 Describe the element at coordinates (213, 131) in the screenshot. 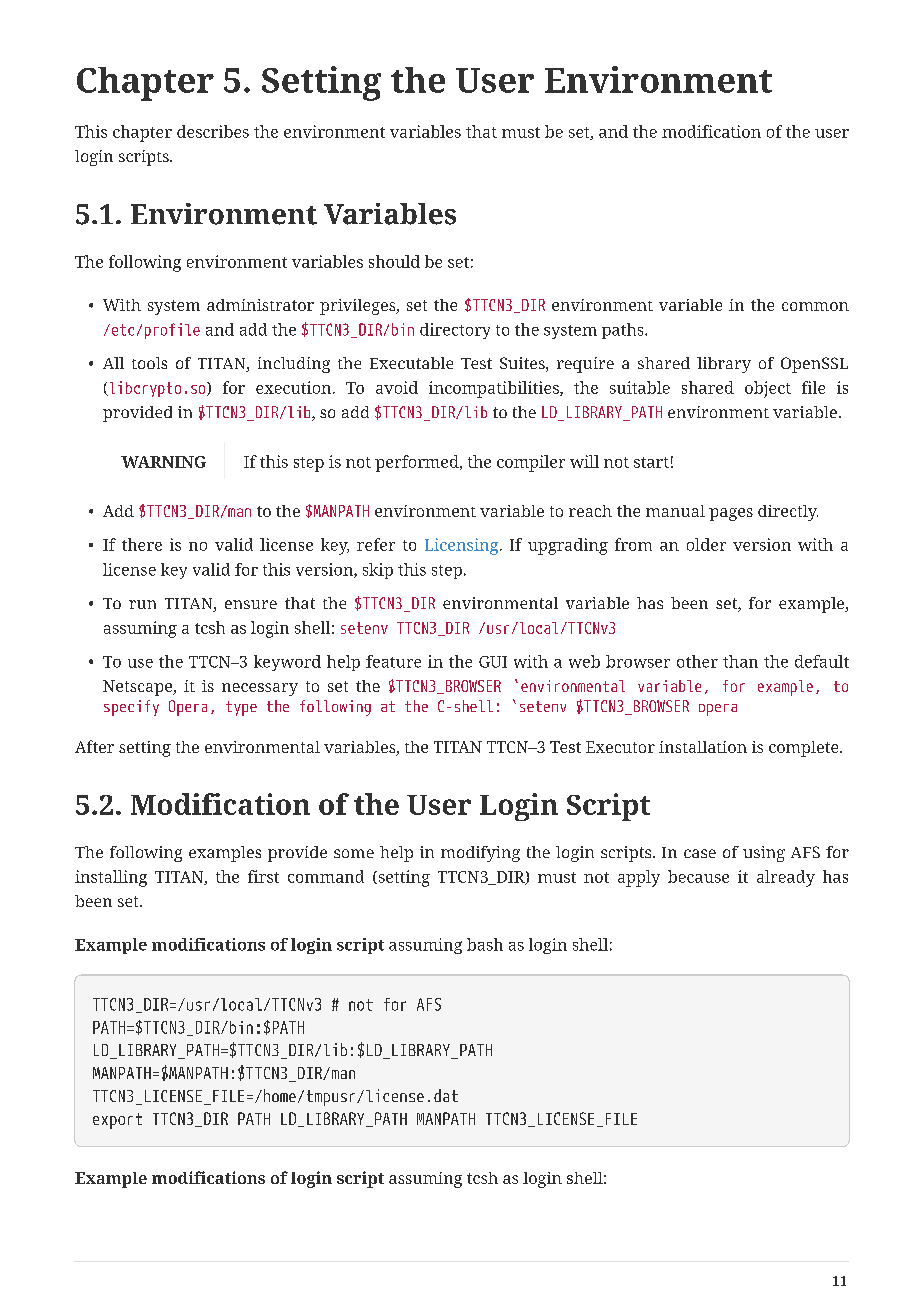

I see `describes` at that location.
